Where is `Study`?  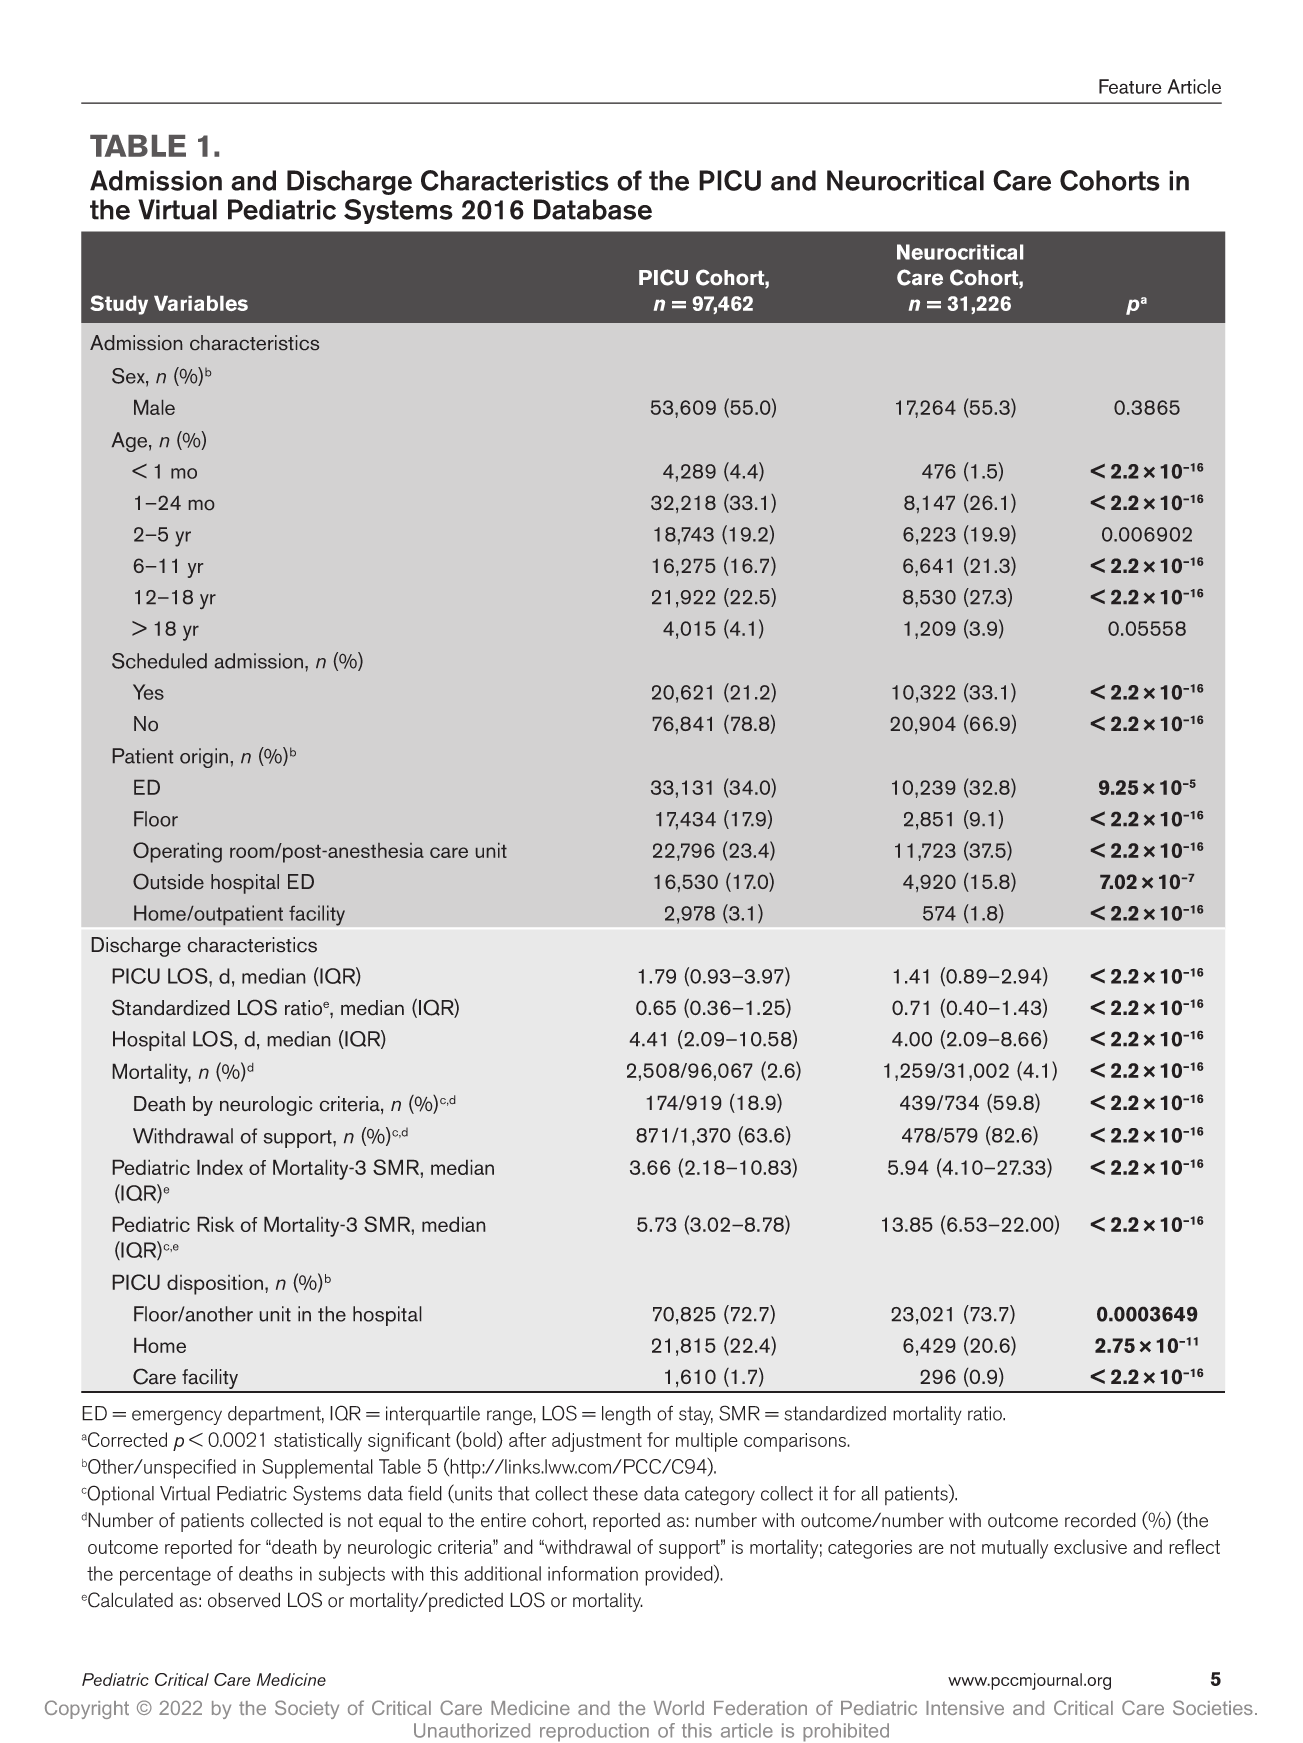
Study is located at coordinates (119, 305).
